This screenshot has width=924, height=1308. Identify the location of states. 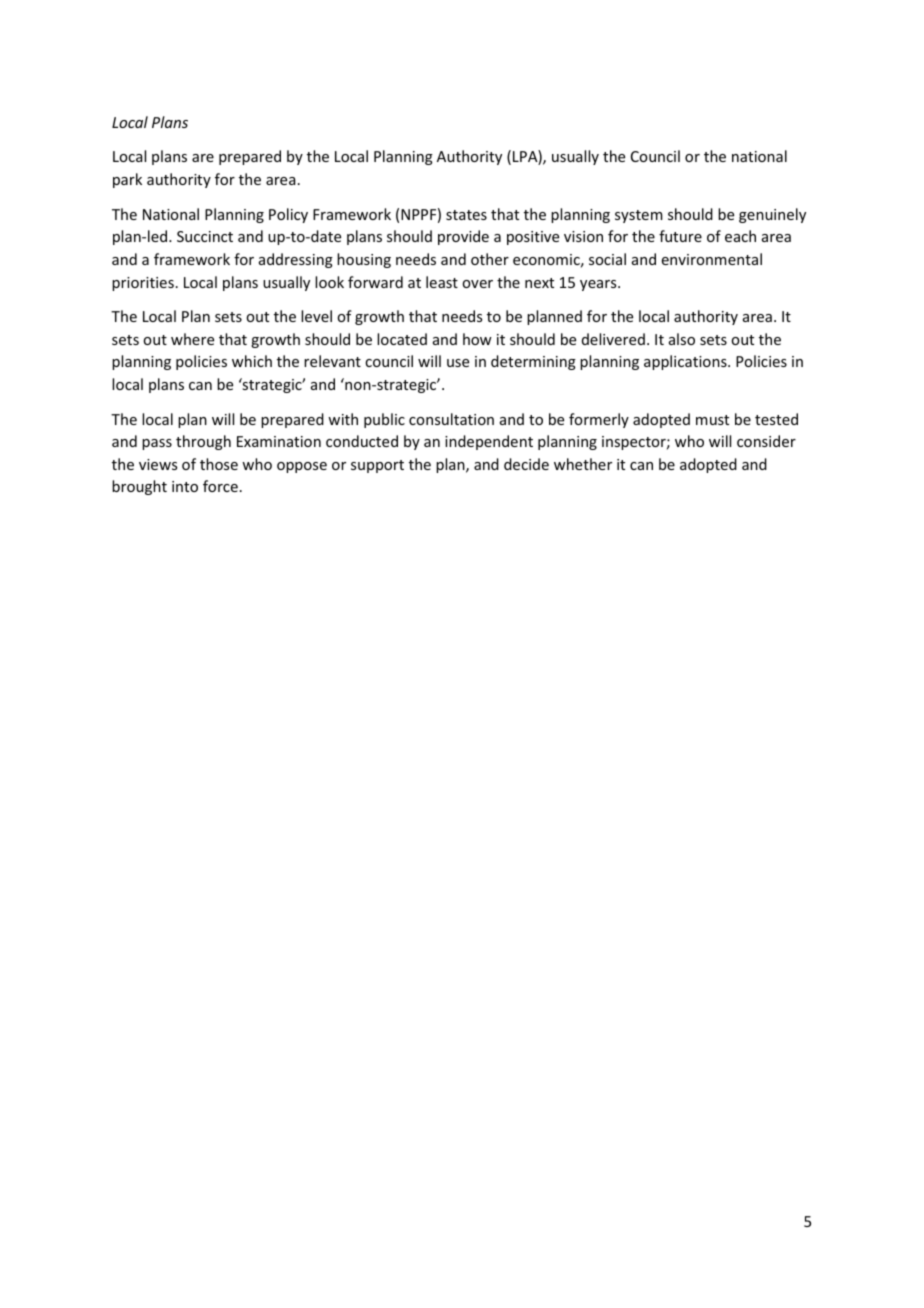
(466, 215).
